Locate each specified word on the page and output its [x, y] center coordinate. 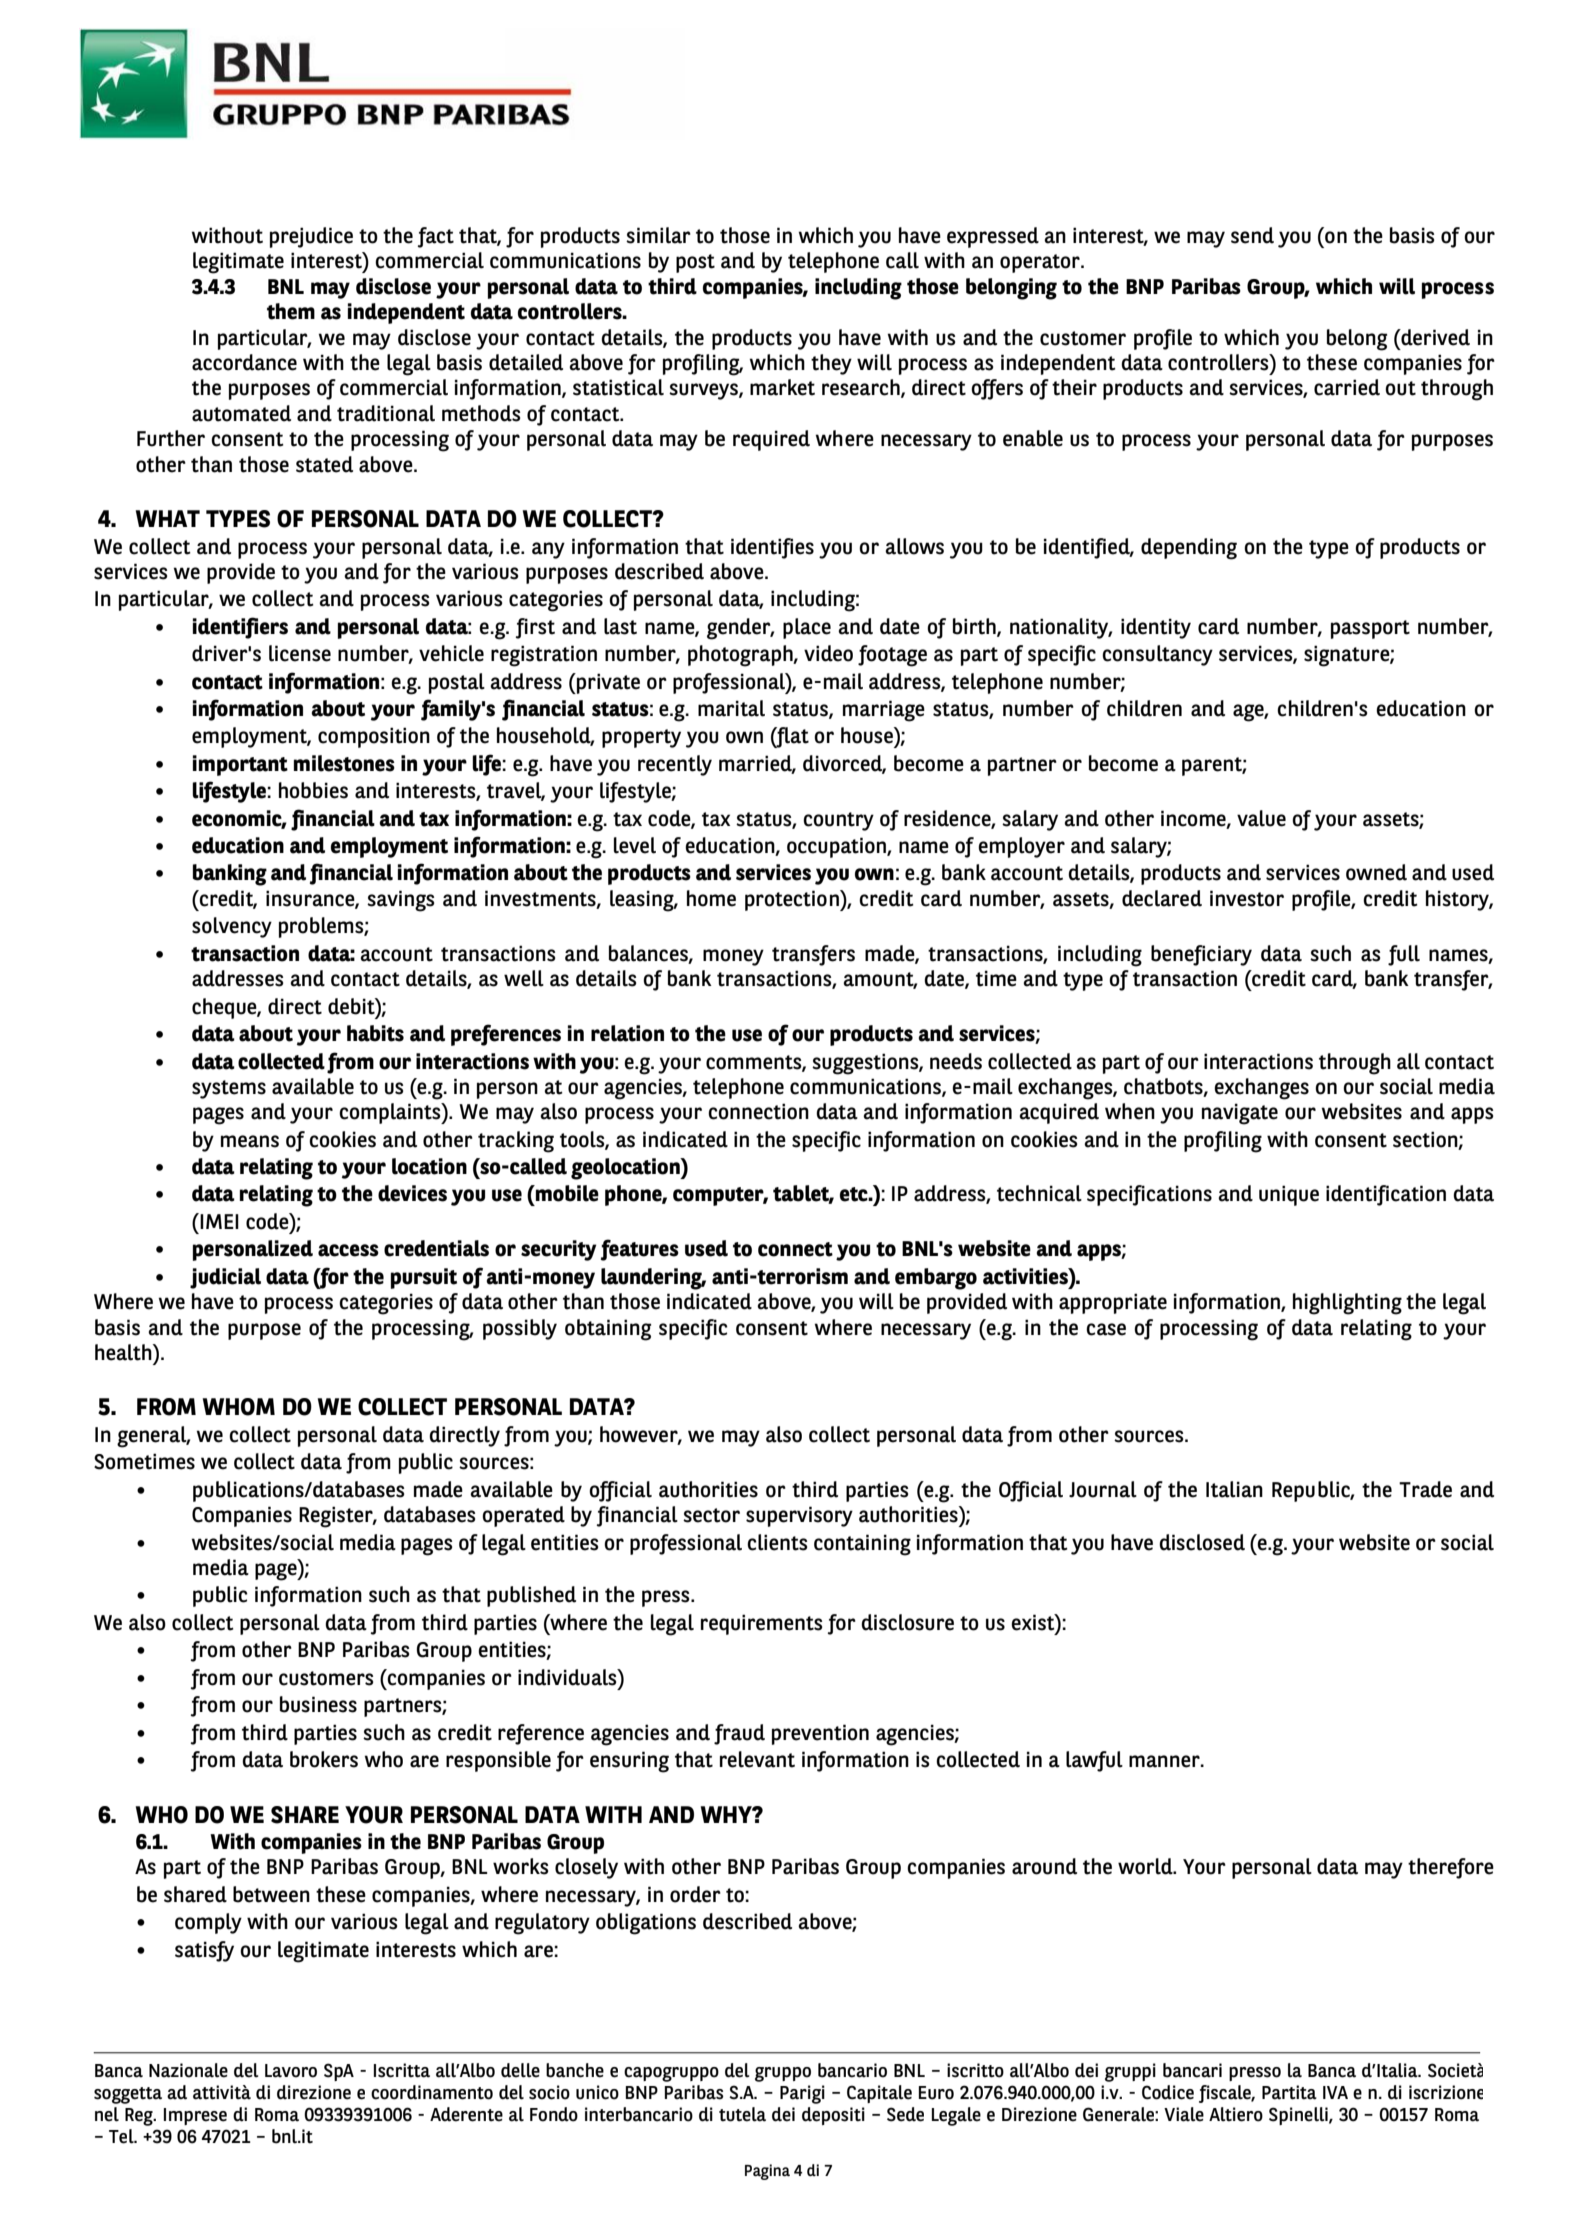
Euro [936, 2093]
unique [1289, 1195]
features [640, 1250]
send [1252, 235]
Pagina [767, 2172]
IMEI [218, 1221]
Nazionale [188, 2070]
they [831, 364]
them [291, 311]
